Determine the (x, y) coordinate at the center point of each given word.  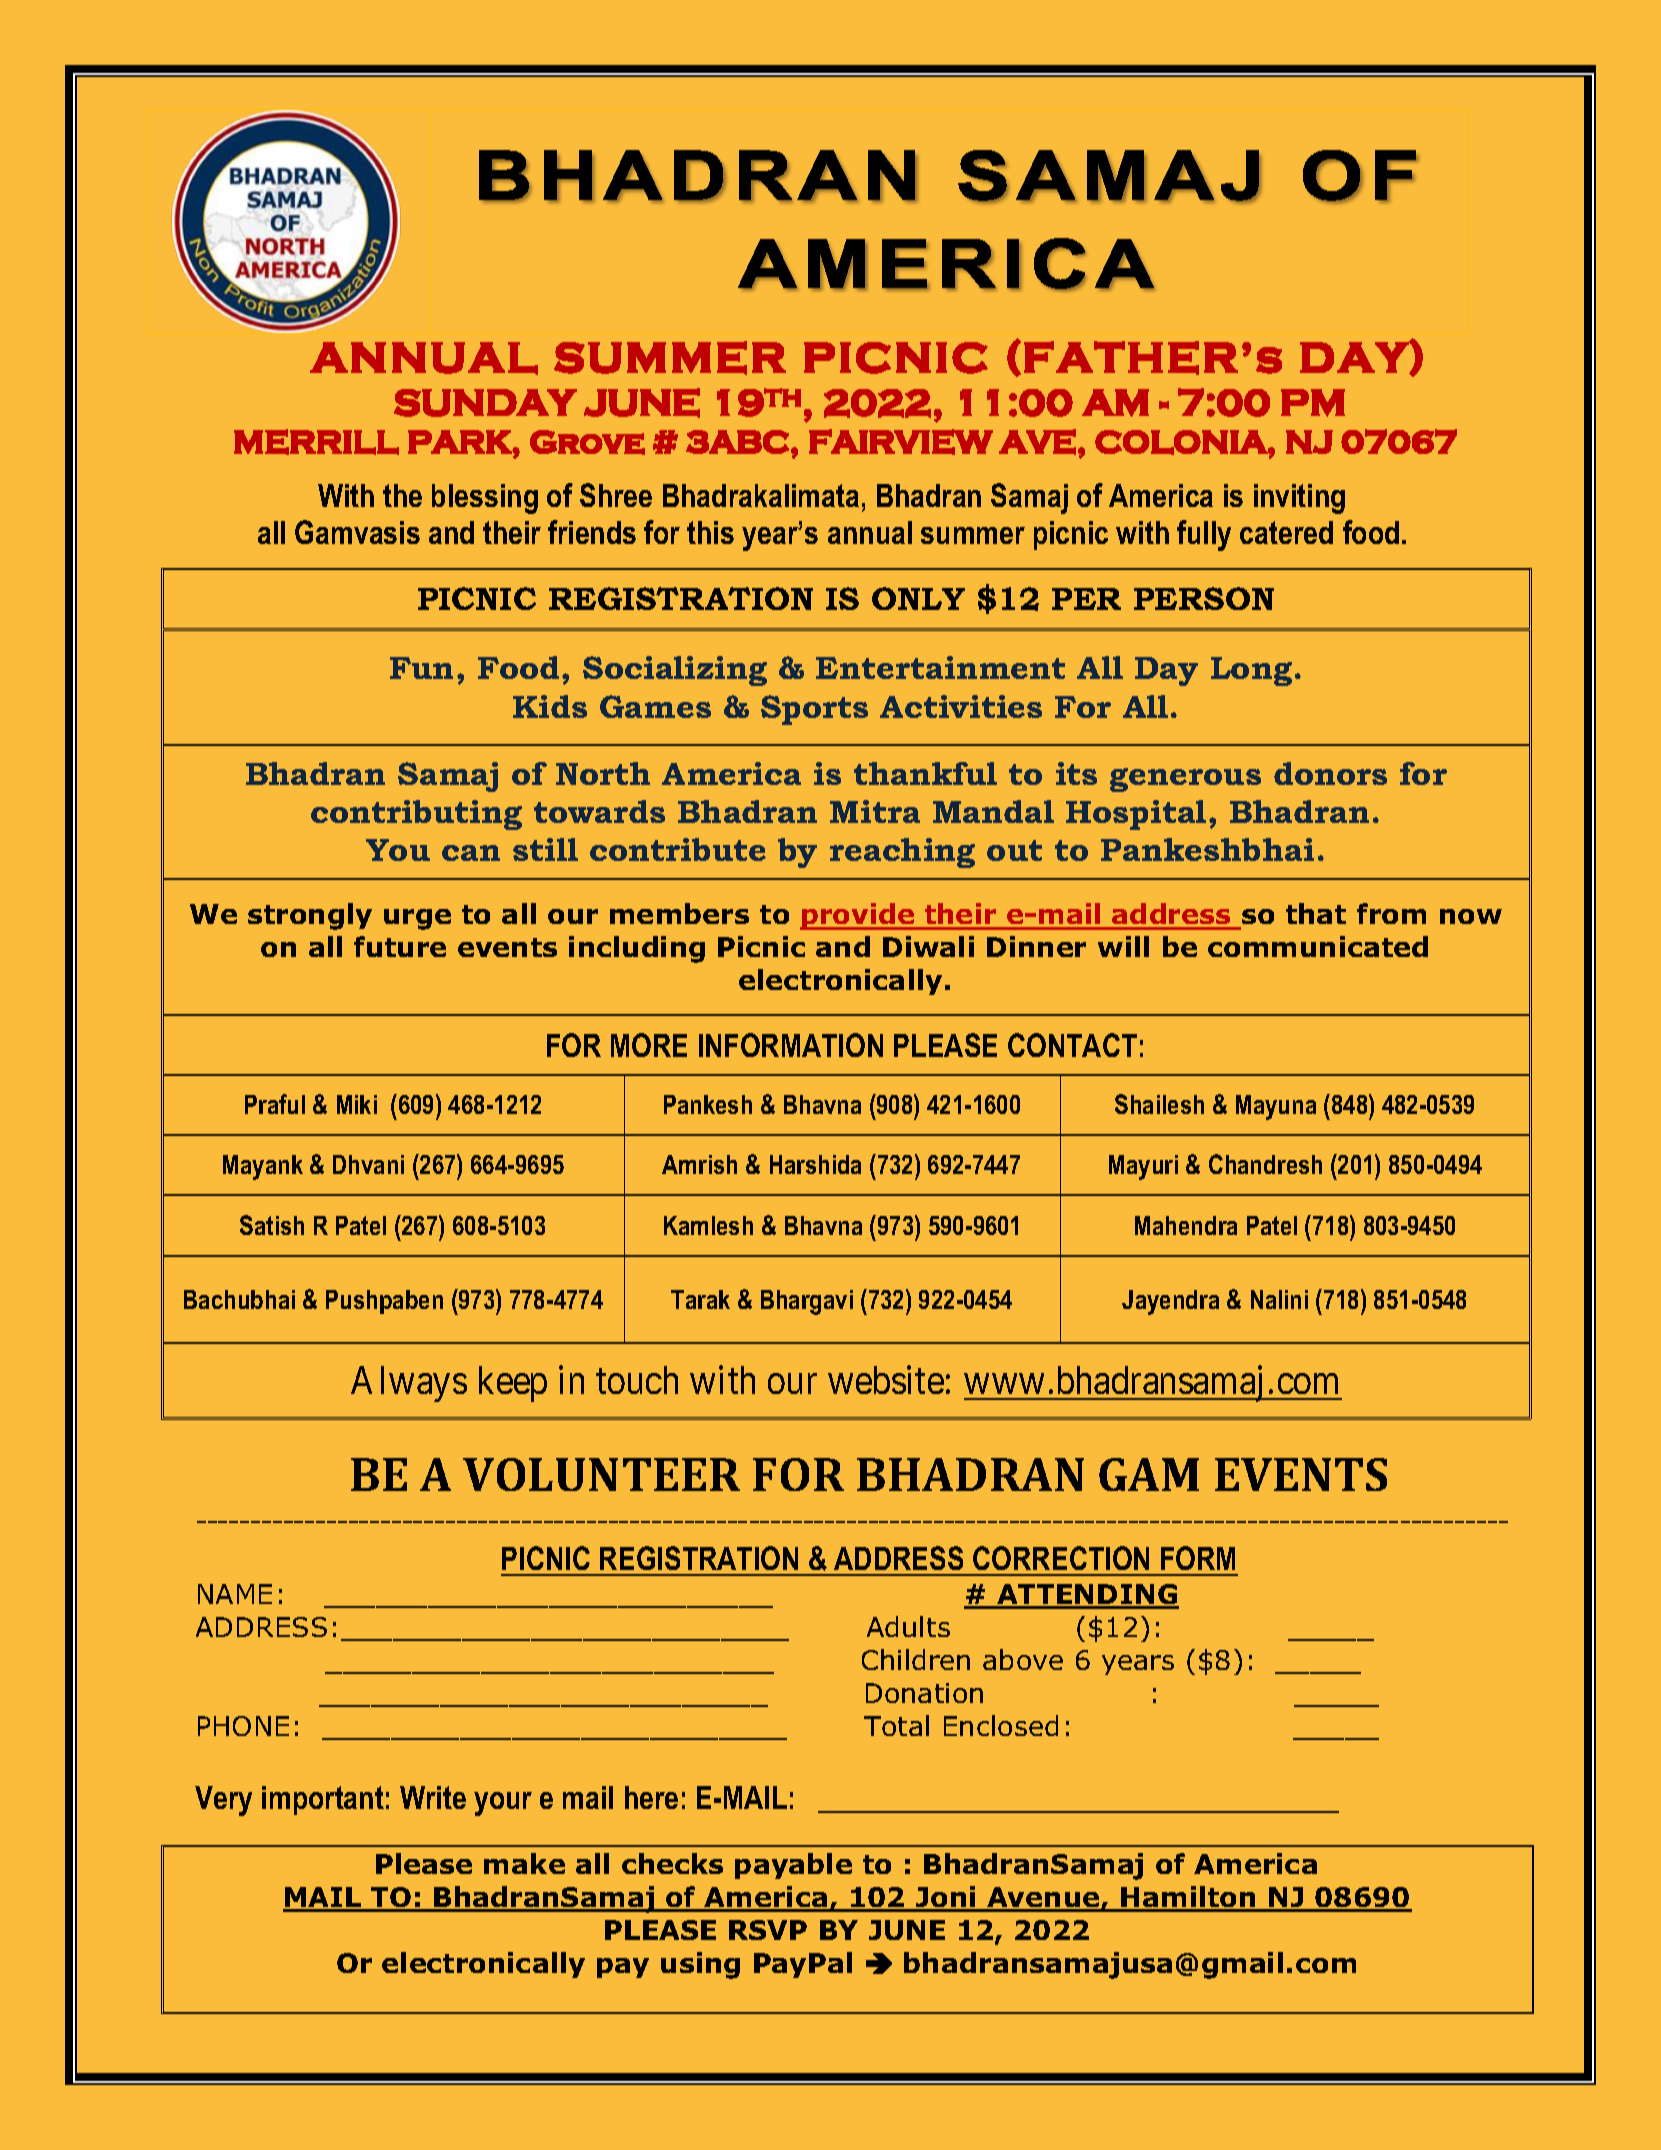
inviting (1299, 499)
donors (1330, 773)
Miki (357, 1104)
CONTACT (1072, 1045)
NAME (235, 1594)
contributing (416, 815)
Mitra (875, 811)
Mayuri (1143, 1167)
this (710, 532)
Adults (908, 1626)
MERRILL (316, 442)
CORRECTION (1061, 1558)
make (524, 1863)
